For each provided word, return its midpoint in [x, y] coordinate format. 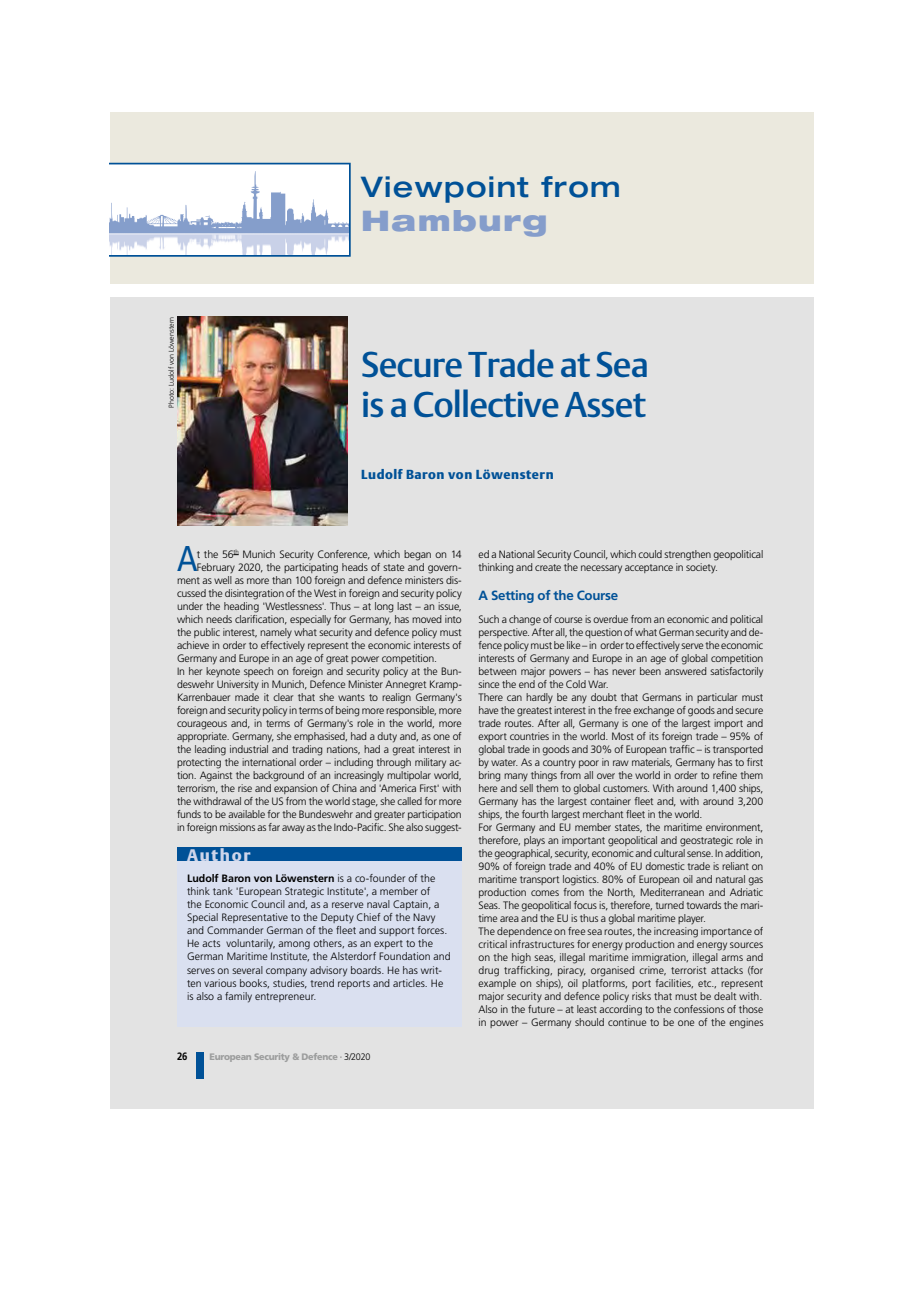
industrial [249, 747]
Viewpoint [445, 189]
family [238, 997]
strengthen [687, 555]
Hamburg [454, 223]
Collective [486, 403]
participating [311, 568]
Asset [605, 405]
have [488, 710]
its [654, 736]
